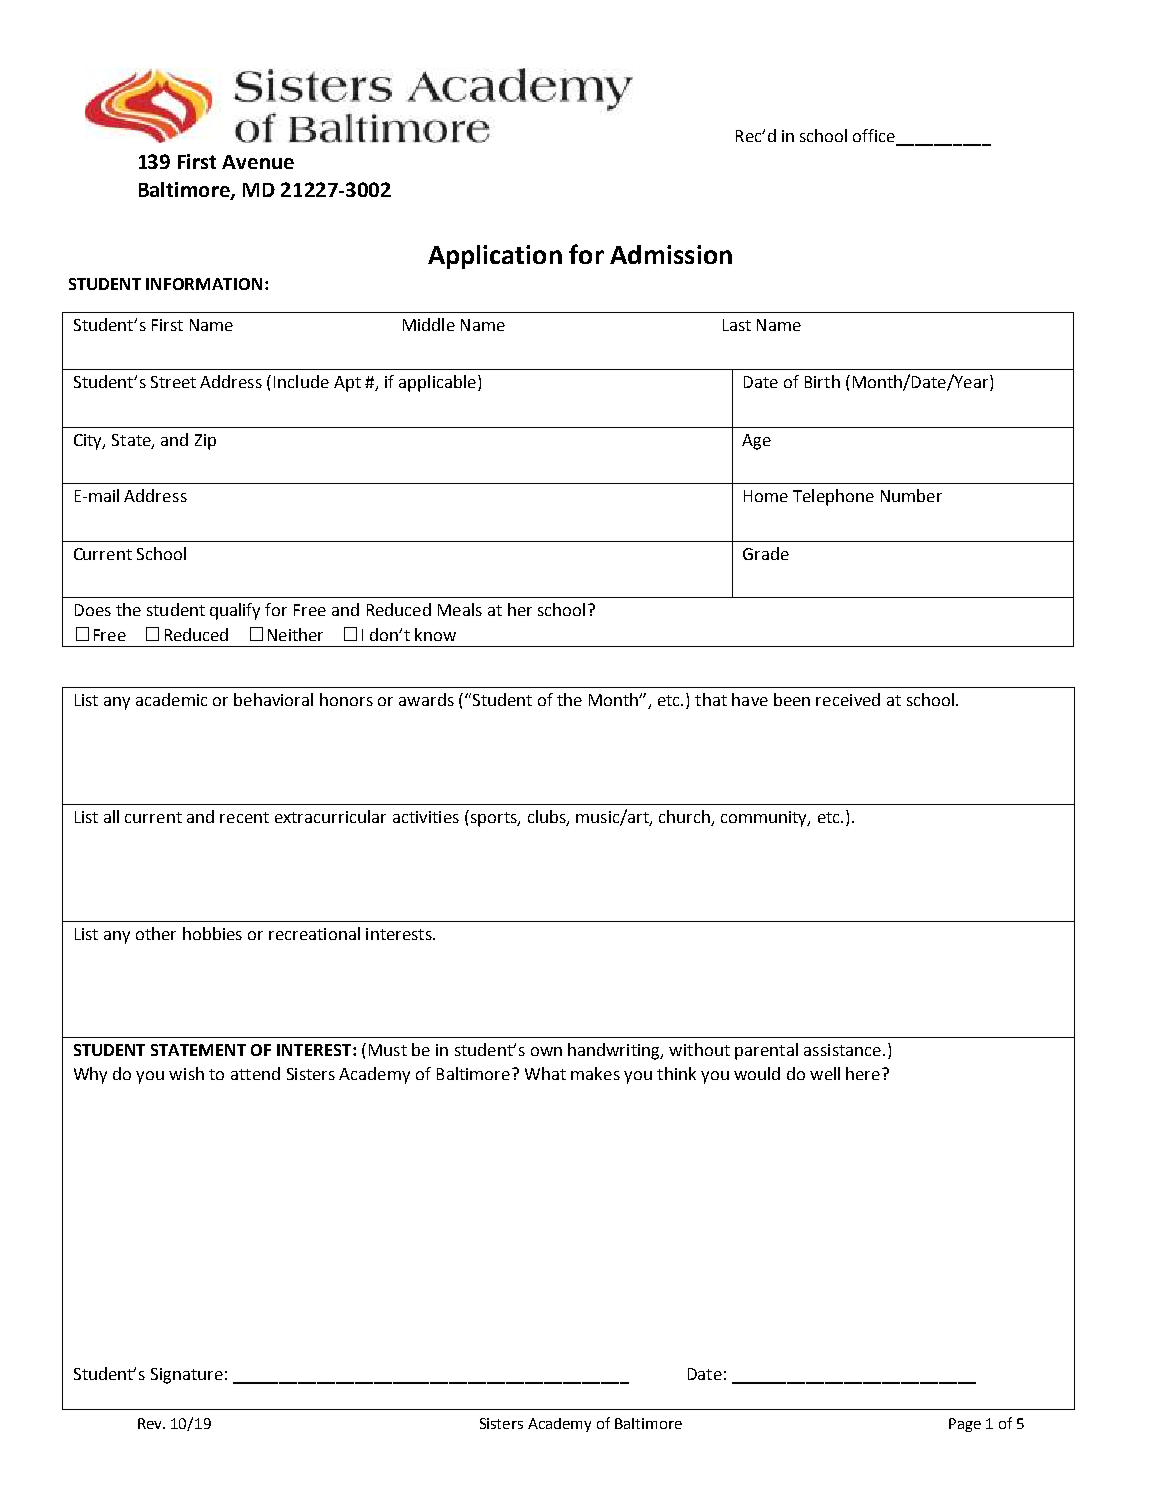  I want to click on Grade, so click(766, 553).
